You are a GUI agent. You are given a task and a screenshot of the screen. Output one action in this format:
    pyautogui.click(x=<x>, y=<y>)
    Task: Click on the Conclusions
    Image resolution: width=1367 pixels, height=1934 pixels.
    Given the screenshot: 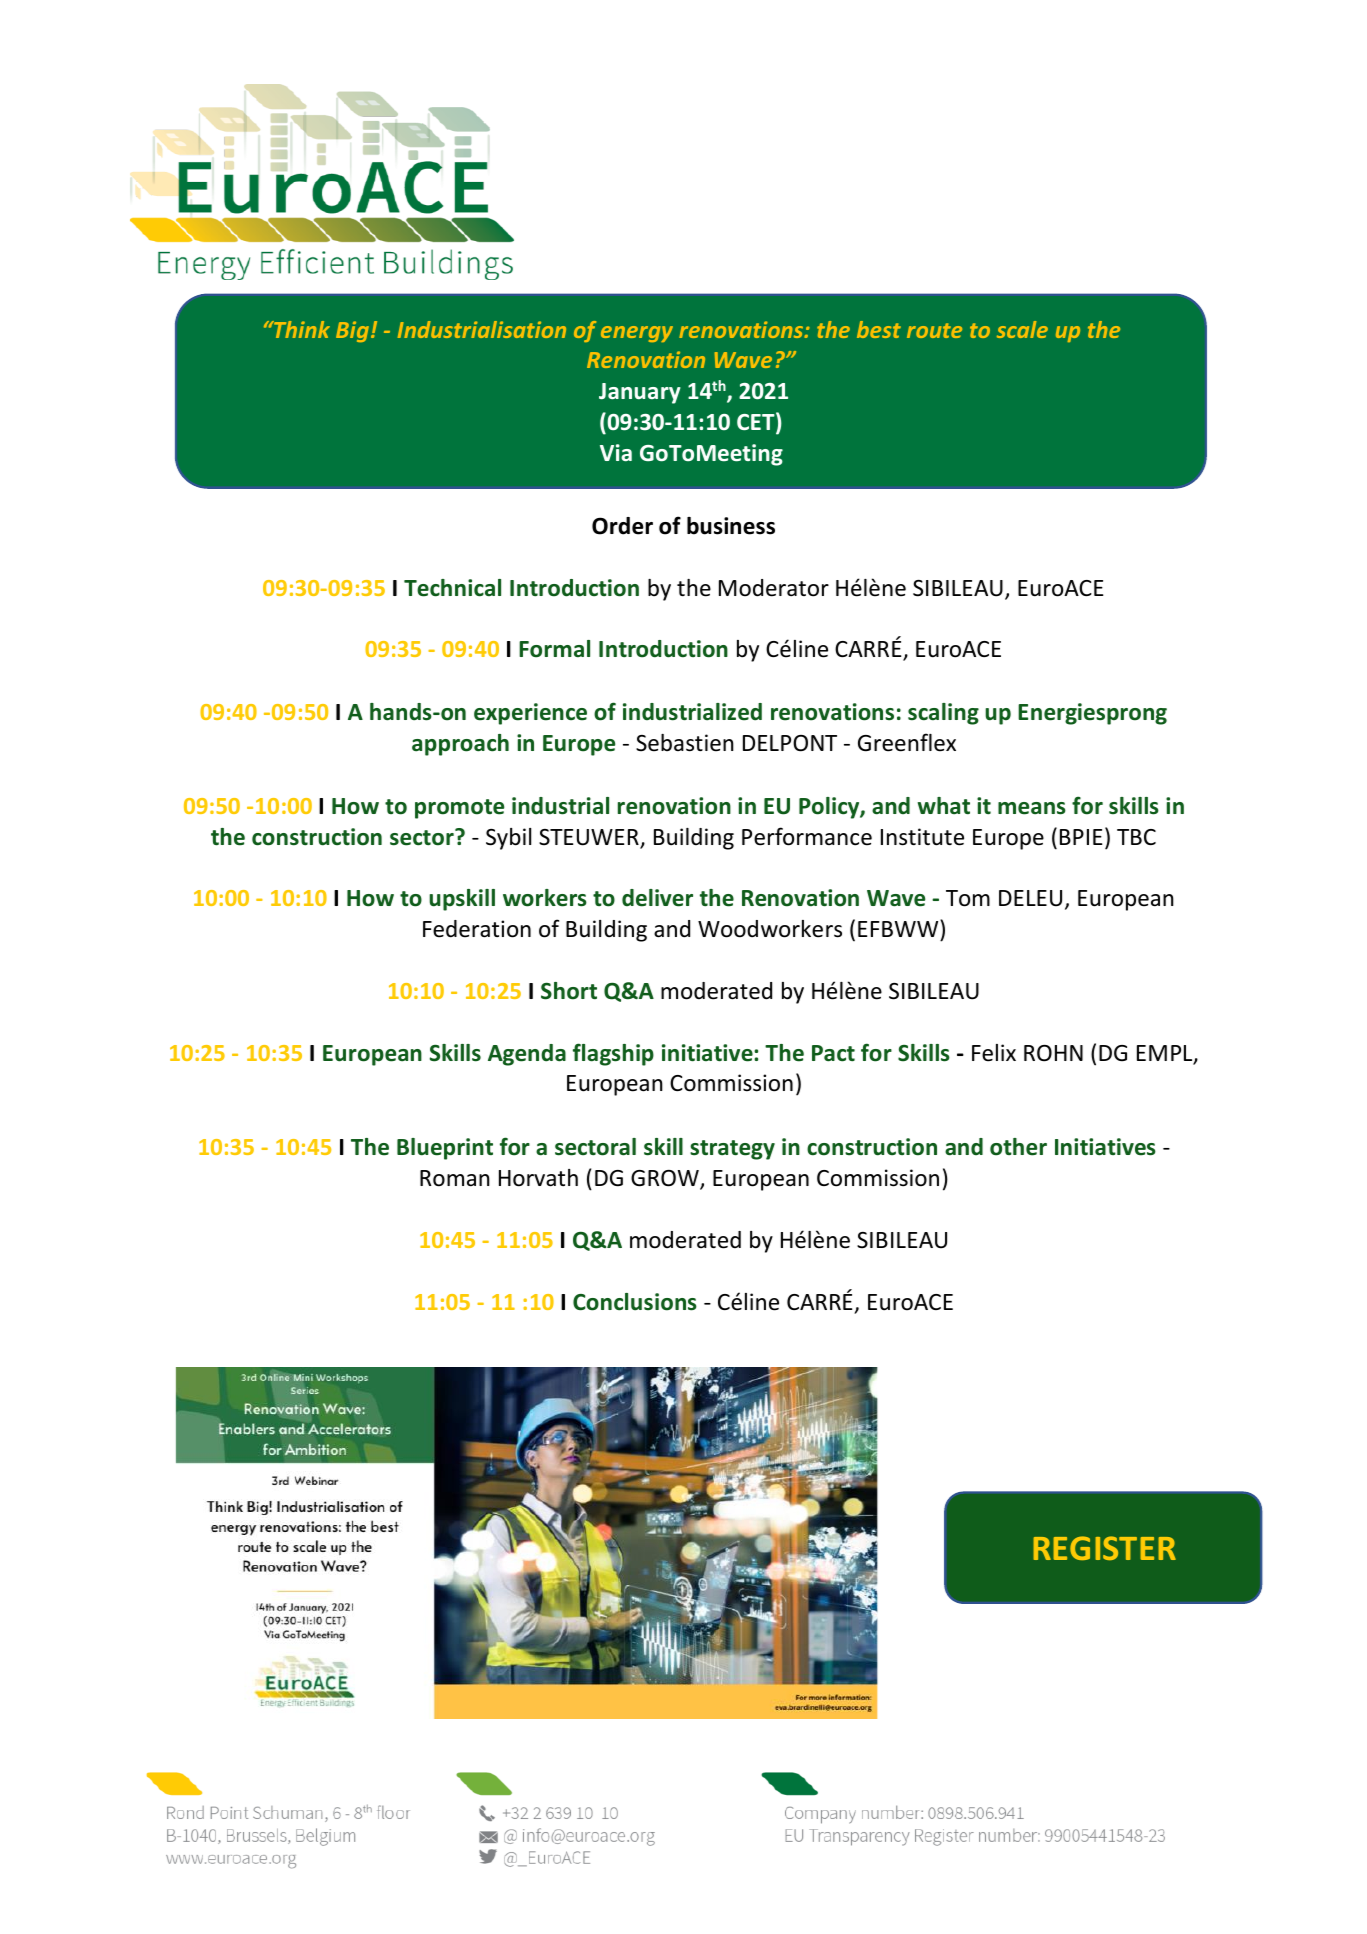 What is the action you would take?
    pyautogui.click(x=635, y=1302)
